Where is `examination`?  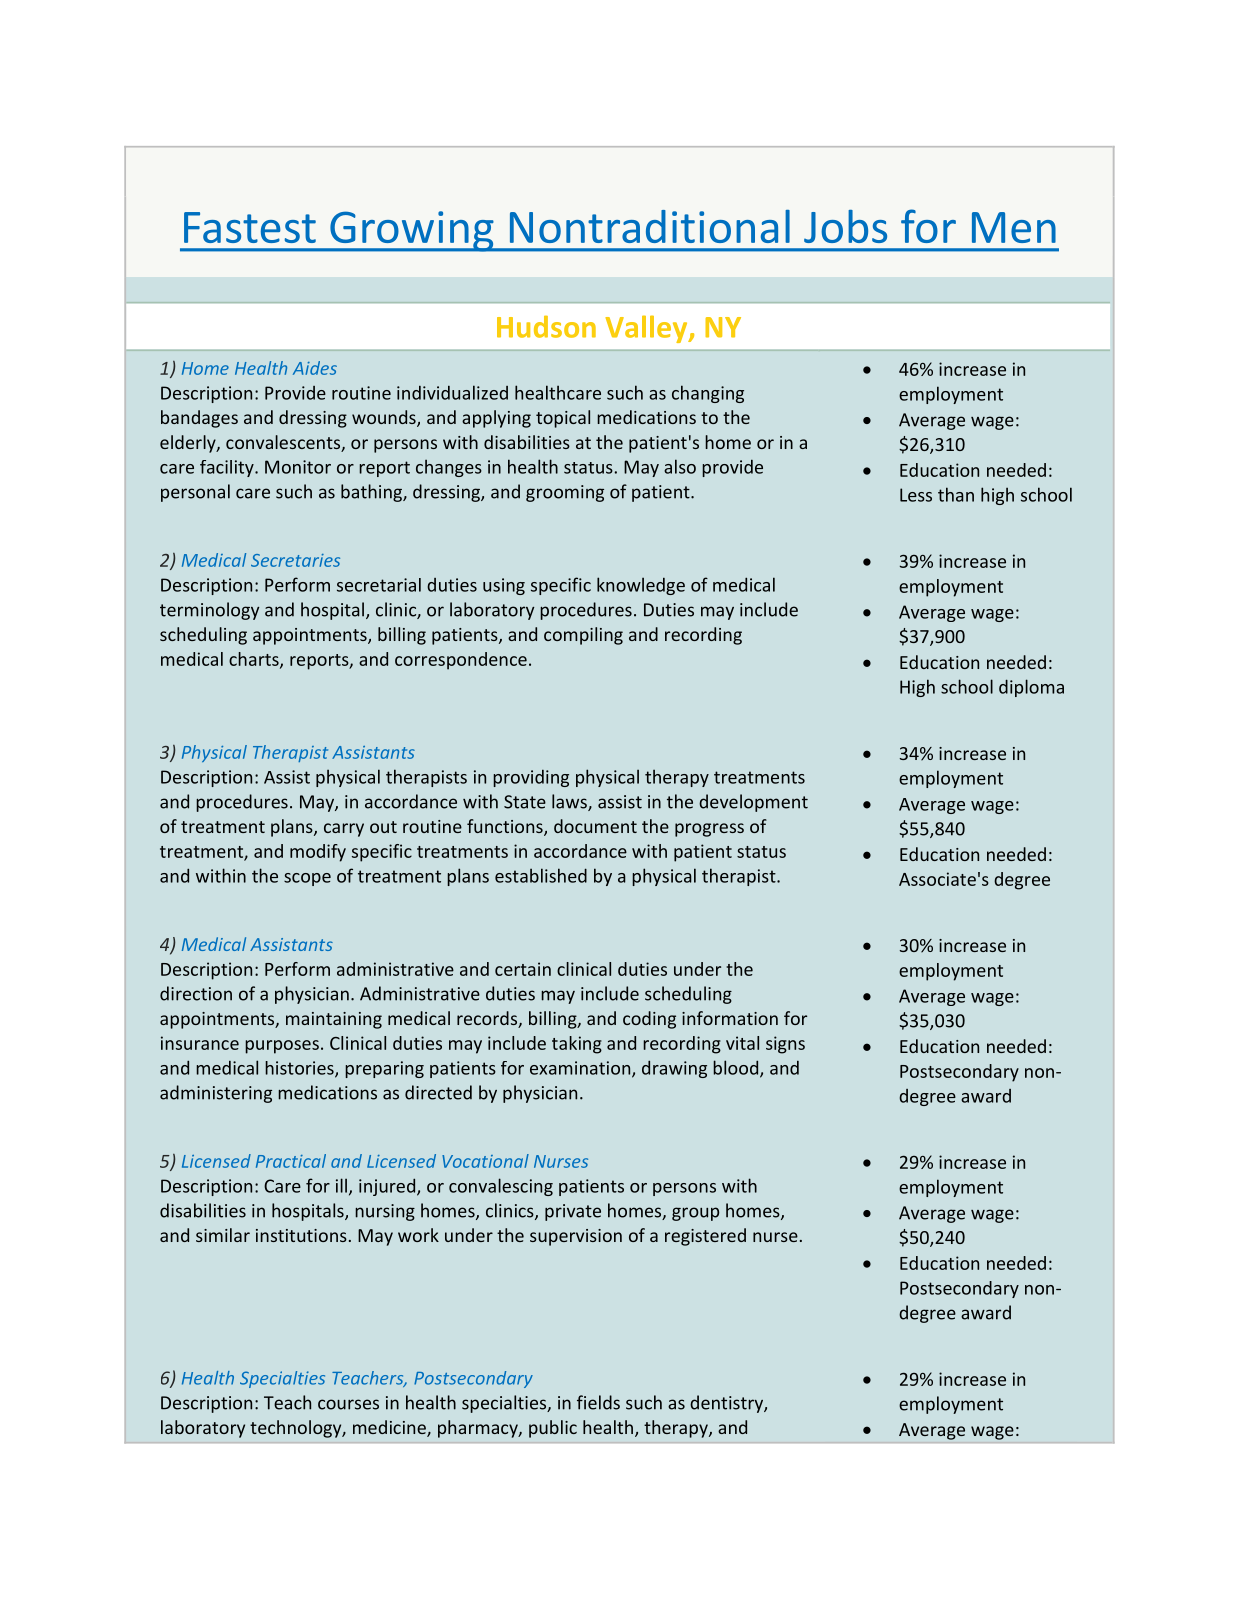
examination is located at coordinates (581, 1069).
